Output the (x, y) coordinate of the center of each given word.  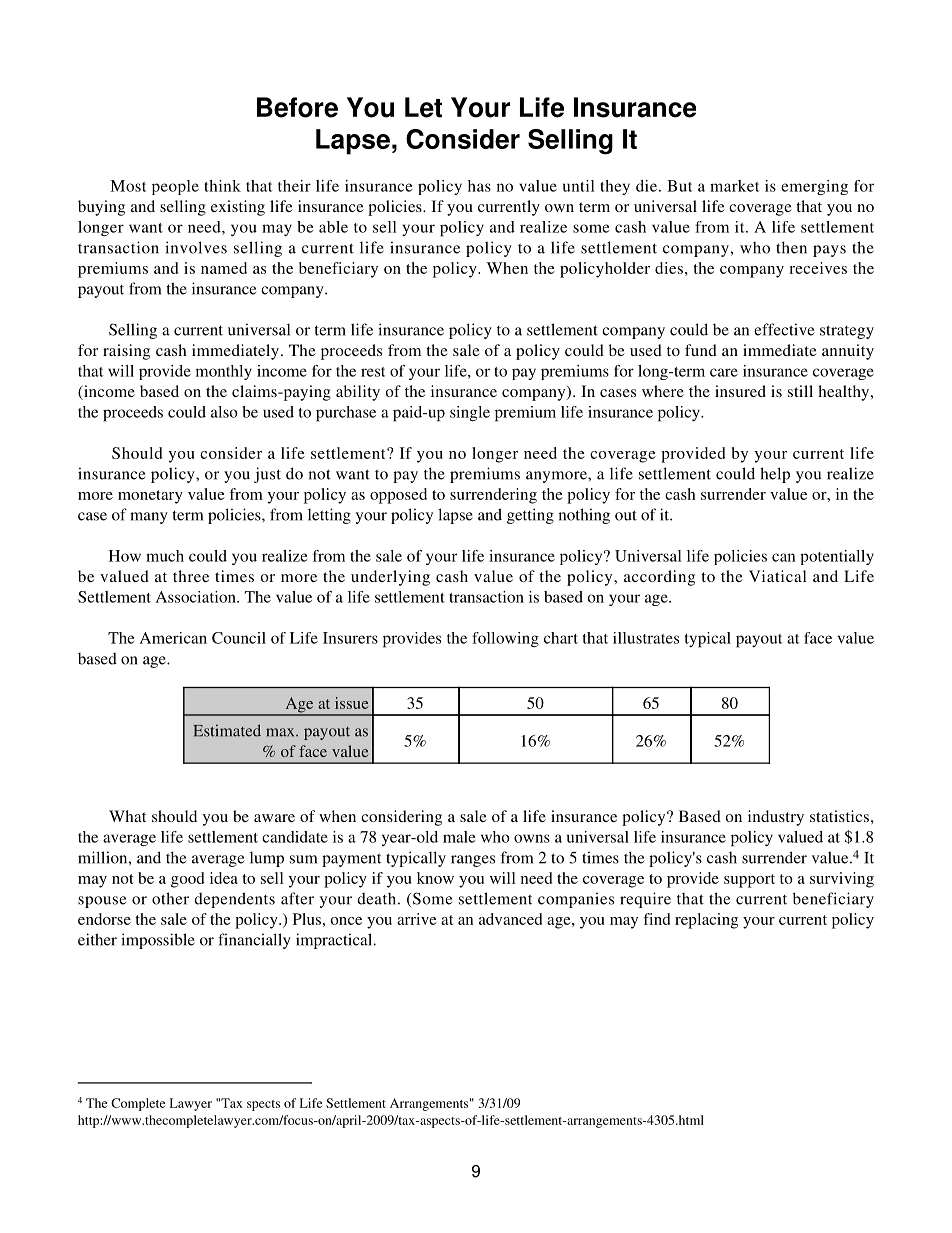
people (175, 187)
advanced (510, 919)
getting (530, 516)
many (149, 518)
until (578, 186)
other (170, 898)
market (734, 186)
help (775, 475)
